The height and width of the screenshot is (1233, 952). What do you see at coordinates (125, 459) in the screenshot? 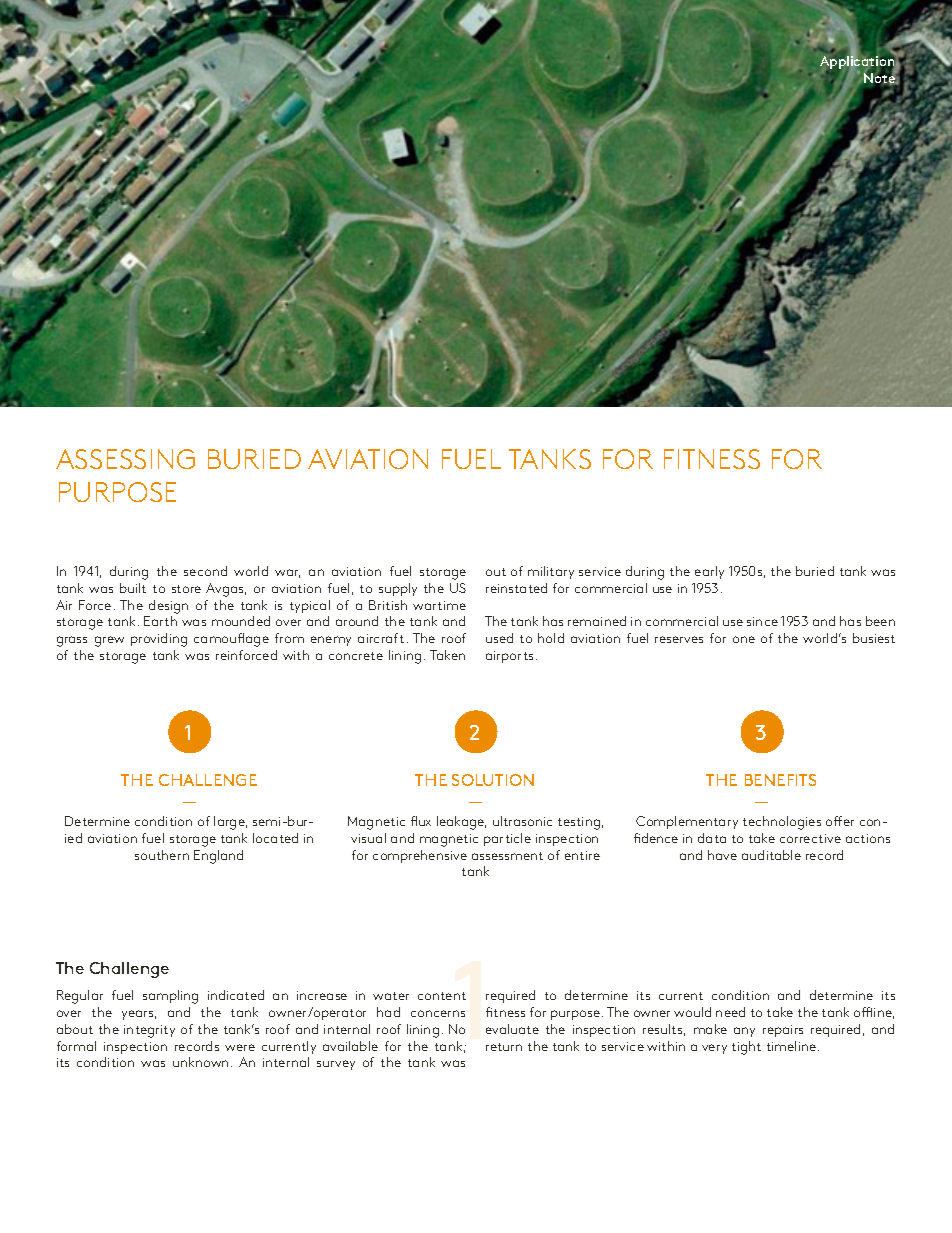
I see `ASSESSING` at bounding box center [125, 459].
